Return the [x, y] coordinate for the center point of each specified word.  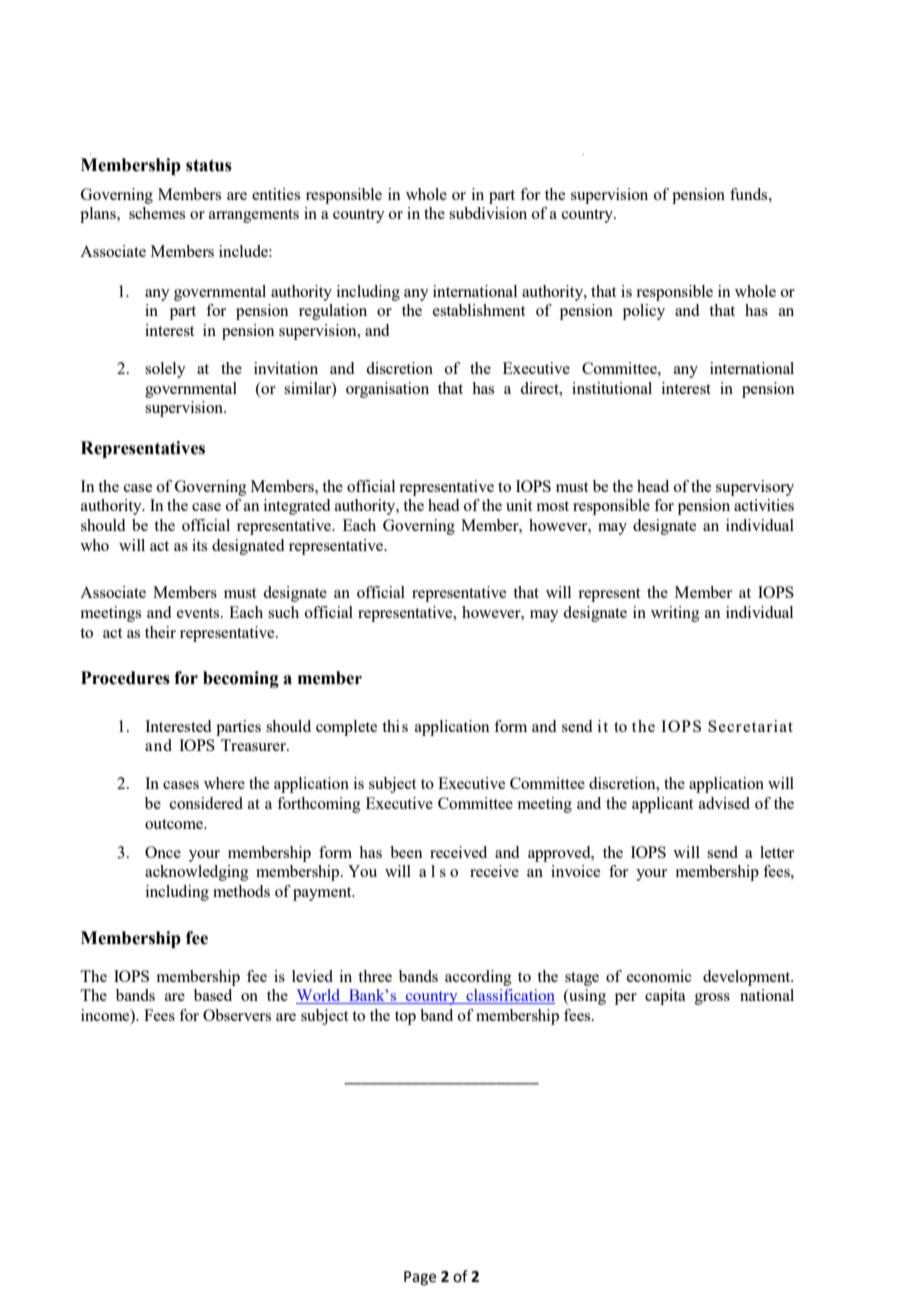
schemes [157, 213]
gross [712, 999]
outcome [175, 824]
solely [165, 370]
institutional [612, 388]
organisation [387, 390]
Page [420, 1278]
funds [750, 194]
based [213, 995]
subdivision [488, 213]
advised [724, 803]
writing [675, 614]
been [406, 852]
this [395, 726]
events [199, 613]
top [405, 1018]
